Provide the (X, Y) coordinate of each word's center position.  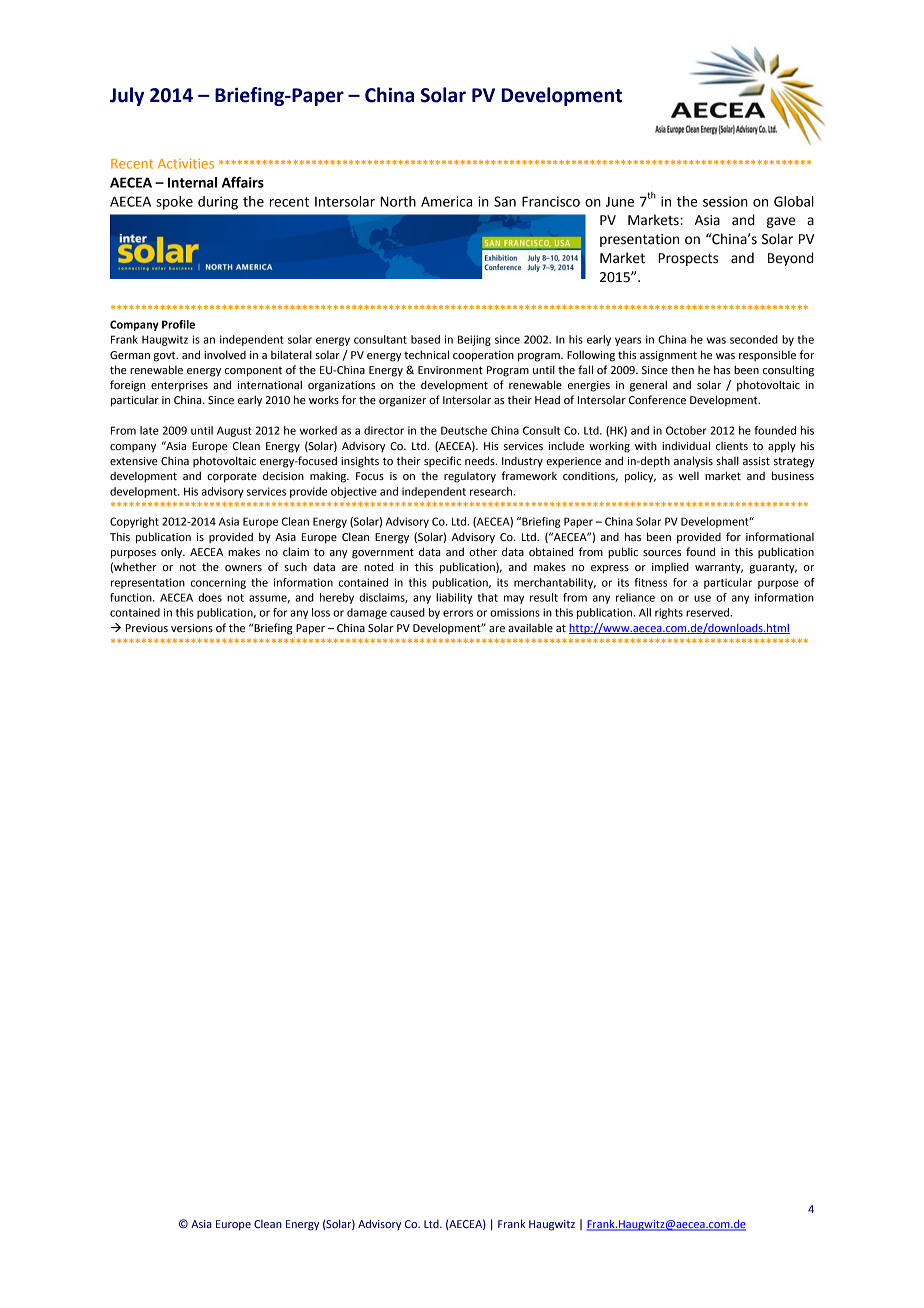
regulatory (470, 477)
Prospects (688, 259)
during (218, 203)
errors (458, 613)
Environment (450, 370)
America (446, 201)
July (127, 96)
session (725, 201)
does (210, 597)
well (689, 476)
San (505, 201)
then (682, 369)
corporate (232, 477)
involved (225, 354)
